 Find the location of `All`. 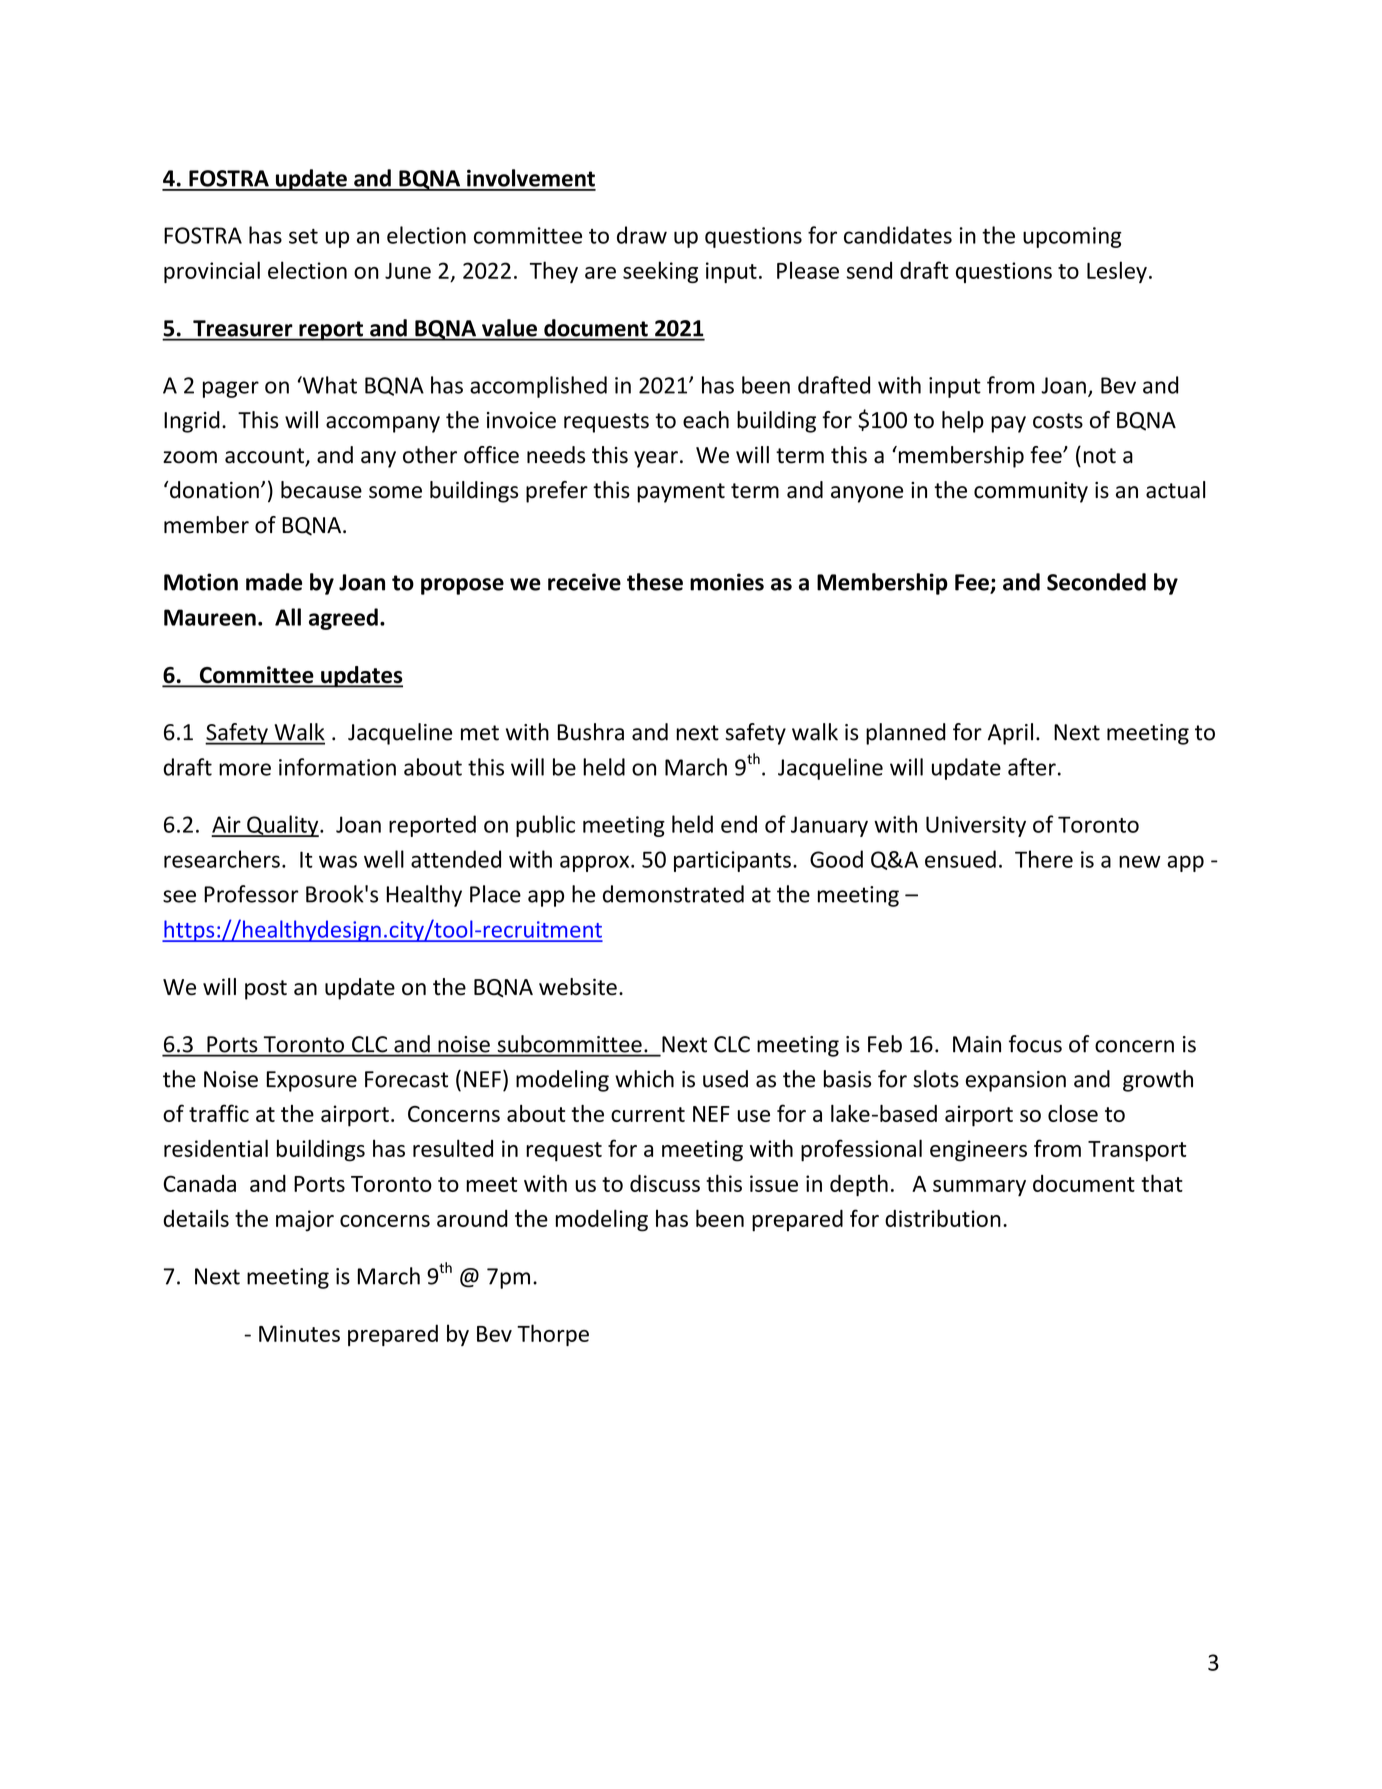

All is located at coordinates (288, 617).
